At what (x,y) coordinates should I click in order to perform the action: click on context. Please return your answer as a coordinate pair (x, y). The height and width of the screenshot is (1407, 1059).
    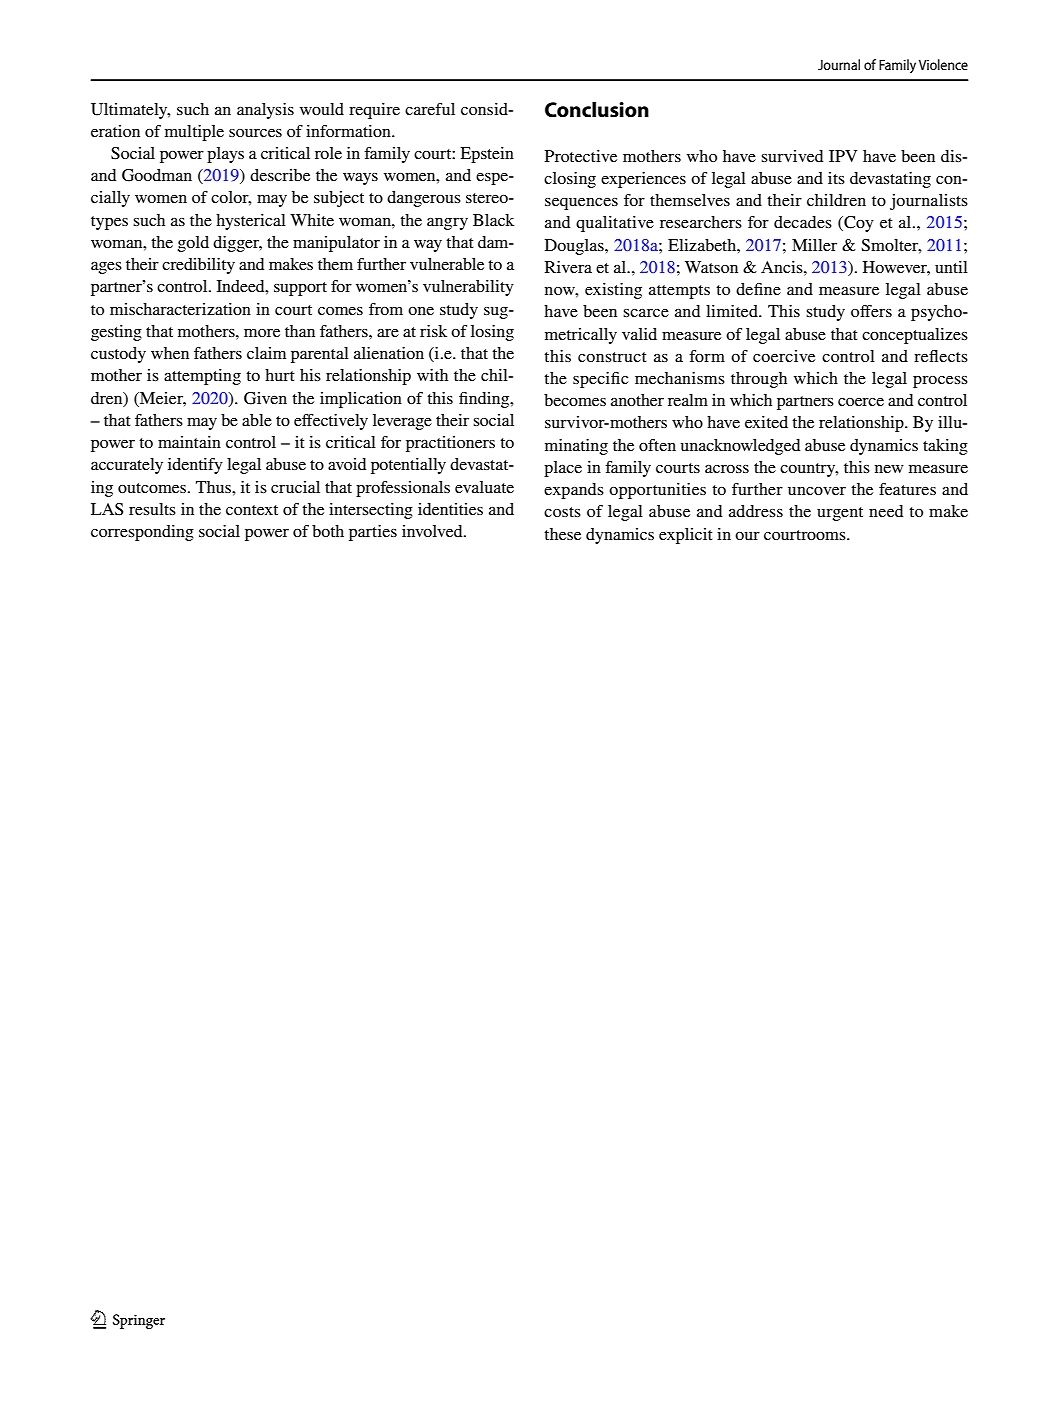
    Looking at the image, I should click on (252, 510).
